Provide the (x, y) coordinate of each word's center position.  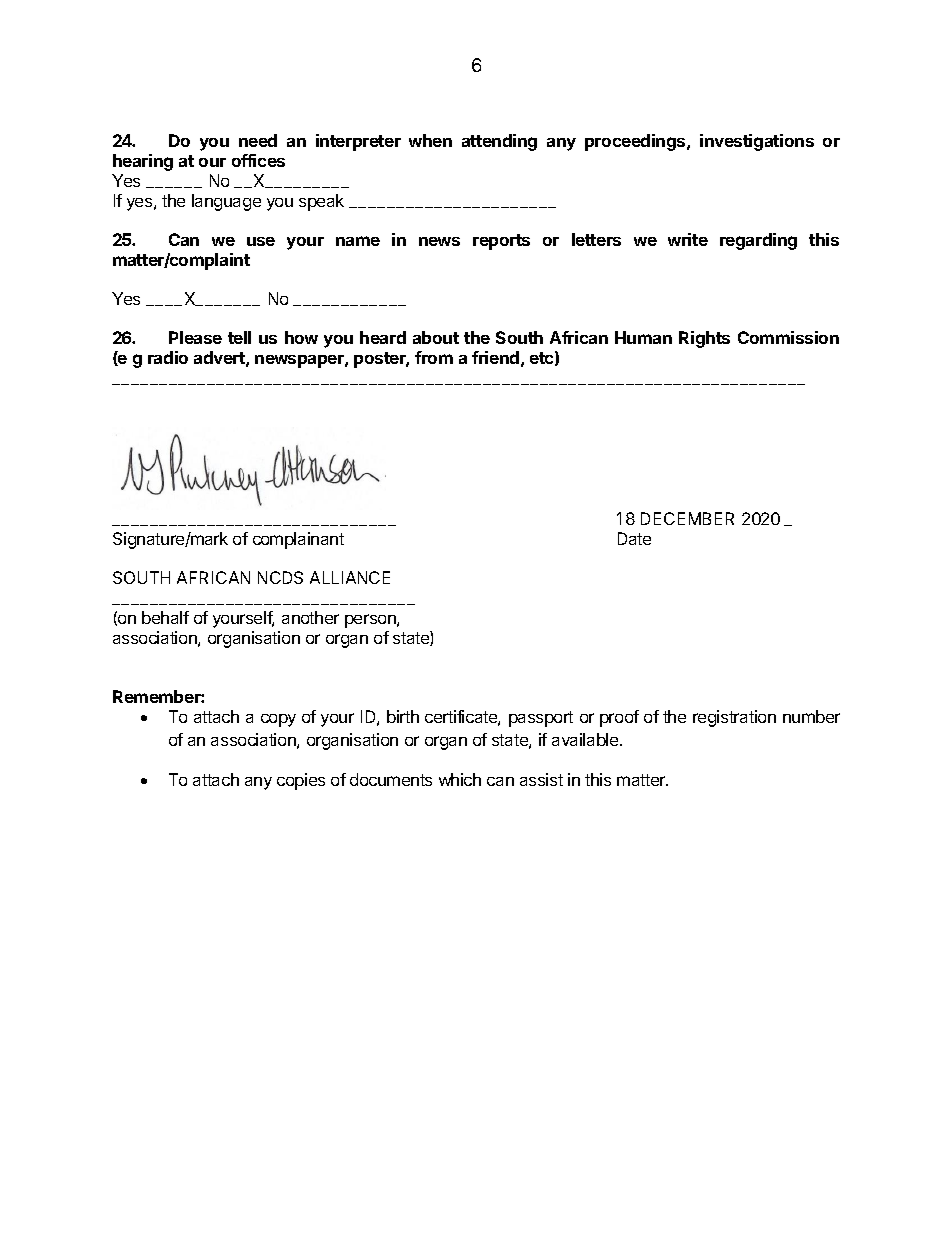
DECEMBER (687, 518)
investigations (757, 142)
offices (258, 160)
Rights (704, 339)
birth (403, 716)
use (261, 241)
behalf (165, 617)
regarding (758, 241)
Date (634, 538)
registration (734, 718)
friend (495, 357)
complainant (298, 540)
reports (501, 242)
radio (168, 357)
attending (499, 142)
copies (301, 781)
